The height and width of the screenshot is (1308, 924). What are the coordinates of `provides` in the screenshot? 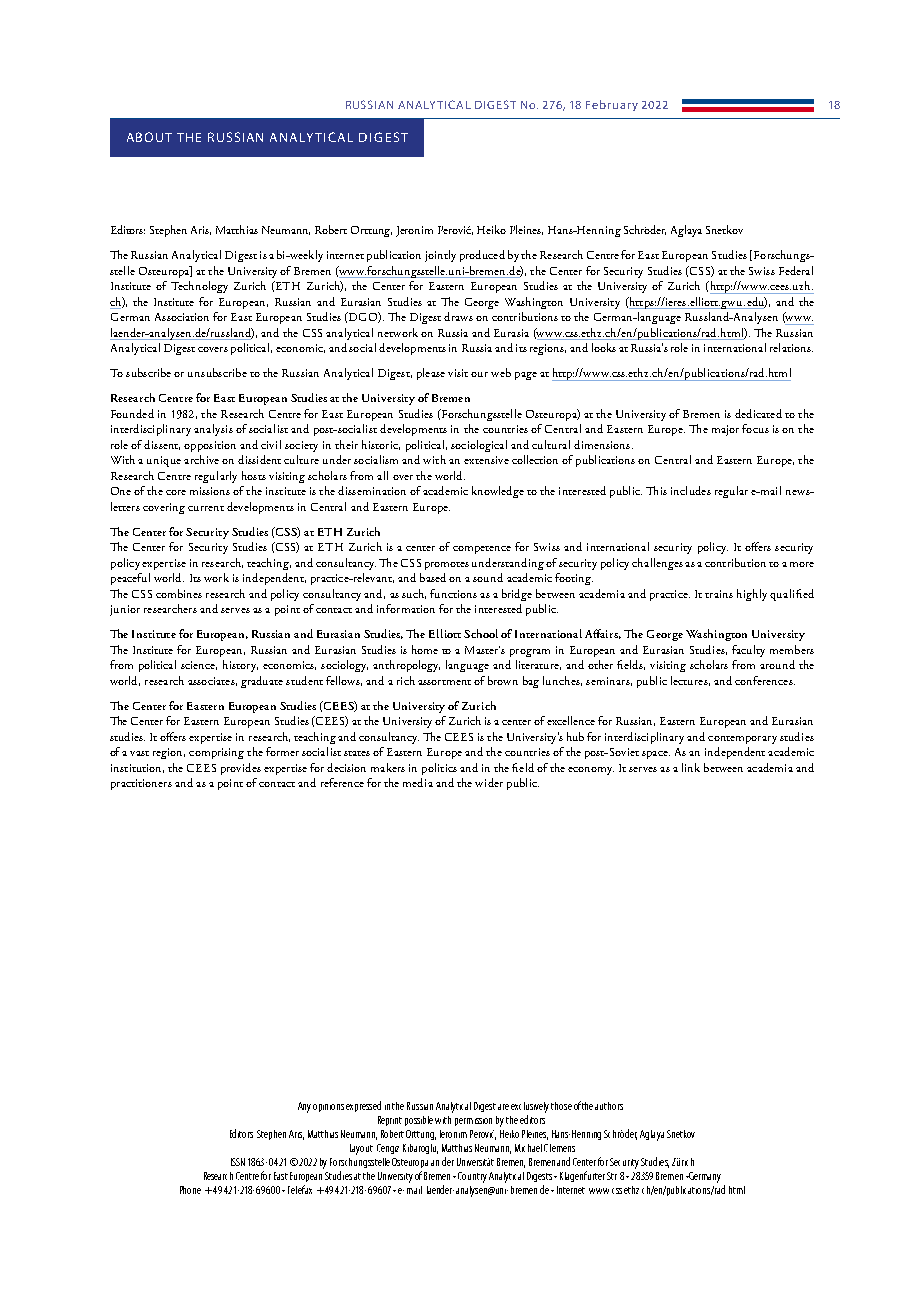 It's located at (241, 769).
